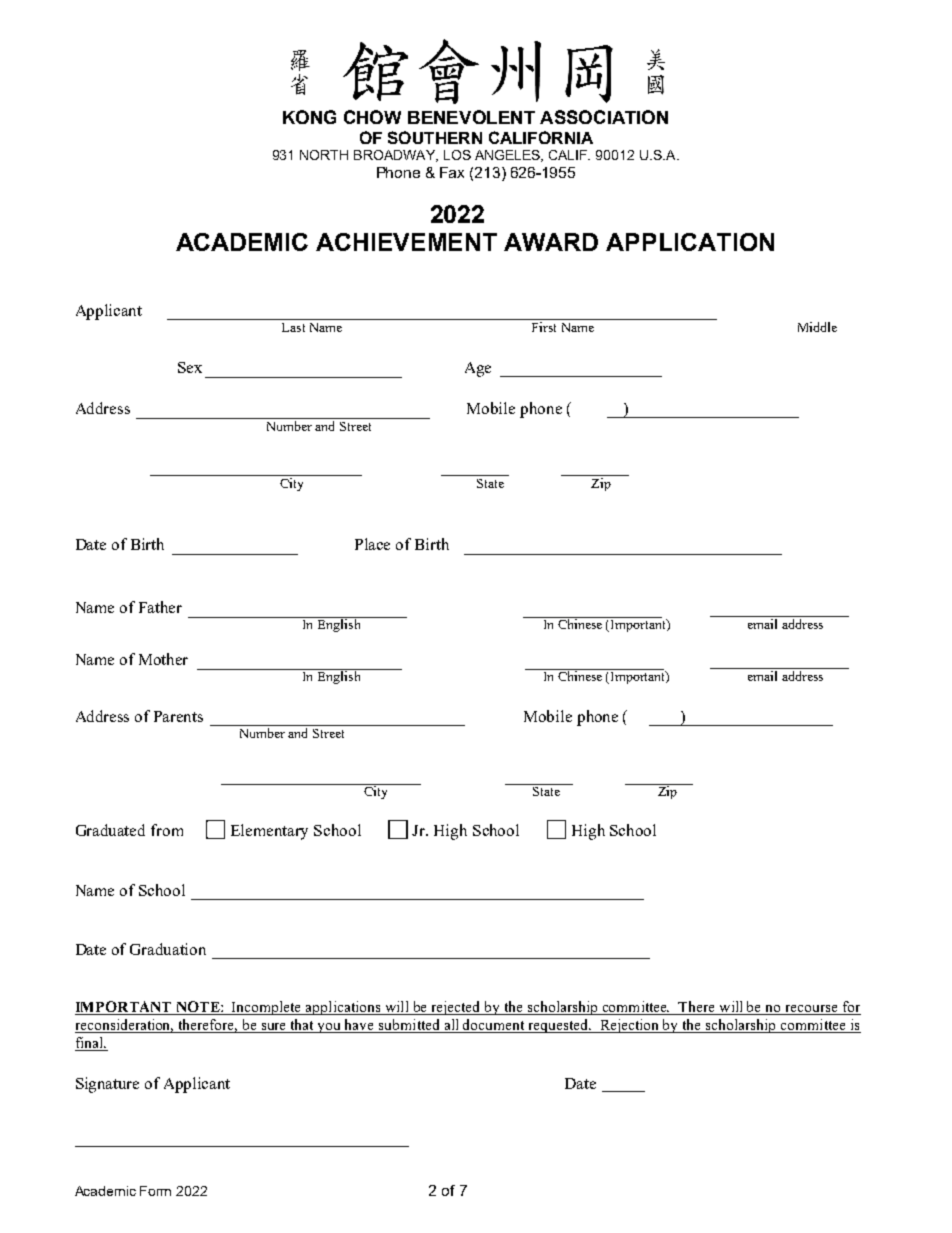  What do you see at coordinates (811, 1010) in the document?
I see `recourse` at bounding box center [811, 1010].
